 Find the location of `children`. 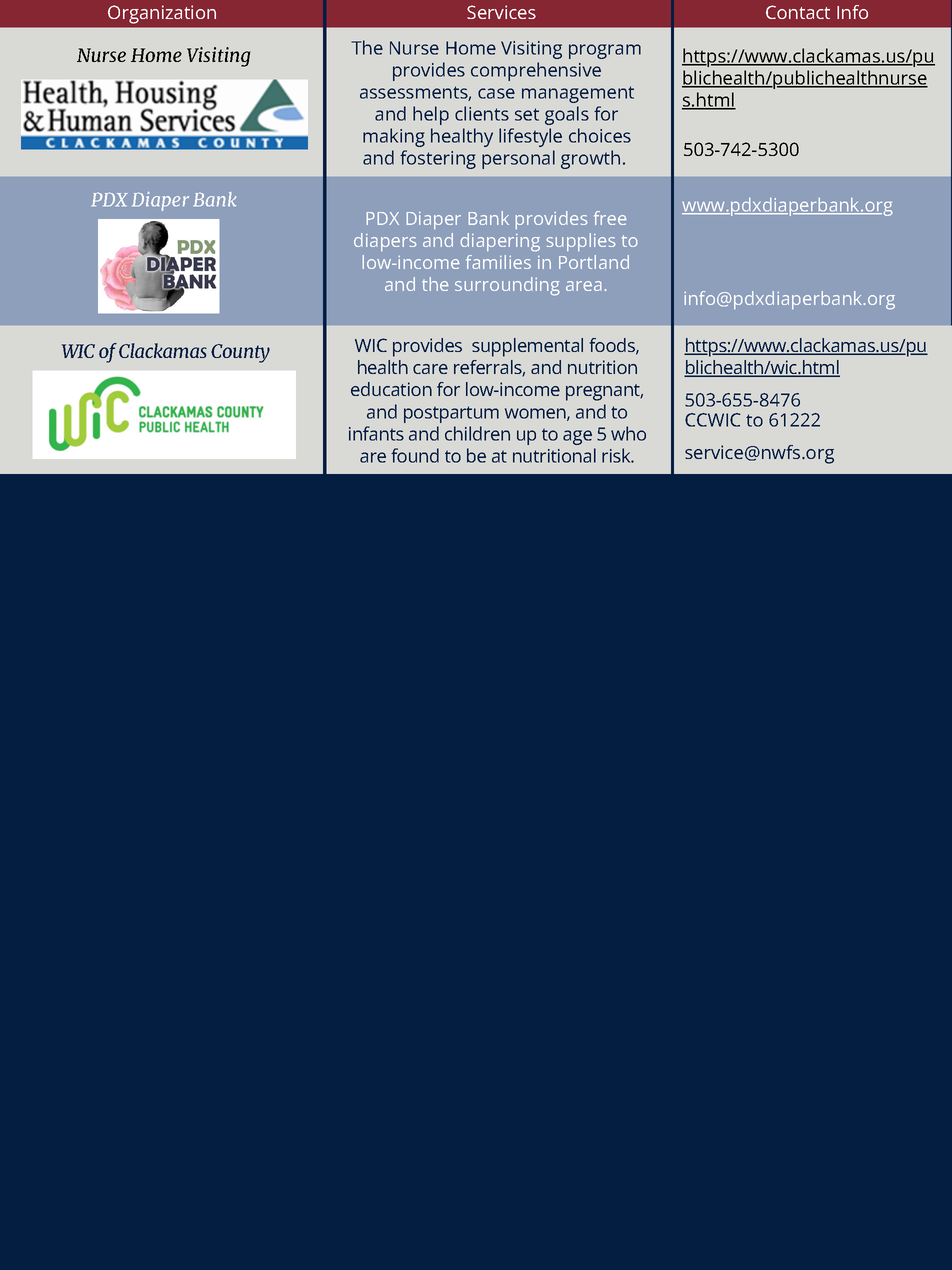

children is located at coordinates (477, 433).
